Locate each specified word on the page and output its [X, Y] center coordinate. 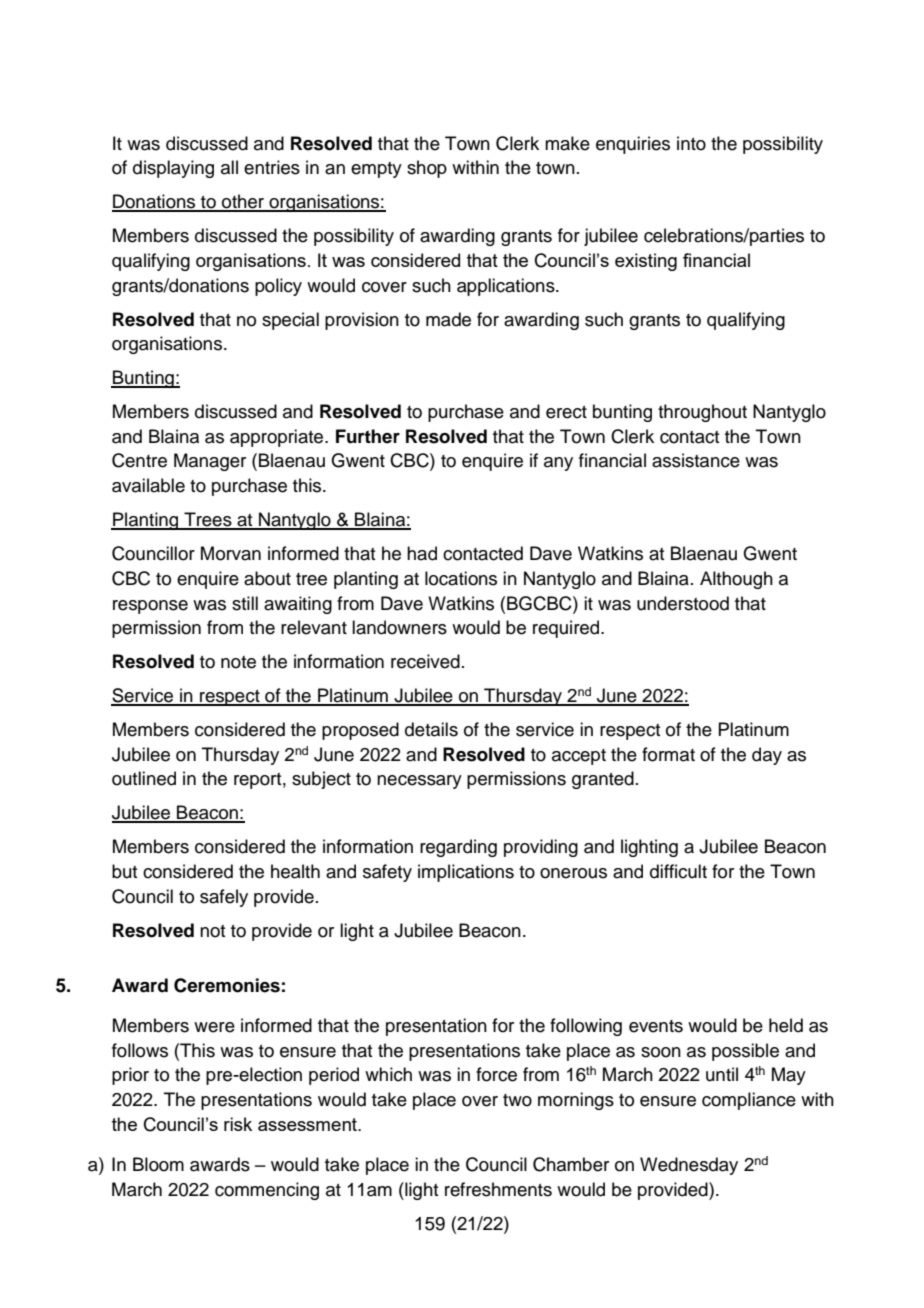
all [229, 167]
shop [427, 169]
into [691, 143]
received [425, 661]
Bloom [158, 1164]
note [238, 662]
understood [683, 603]
